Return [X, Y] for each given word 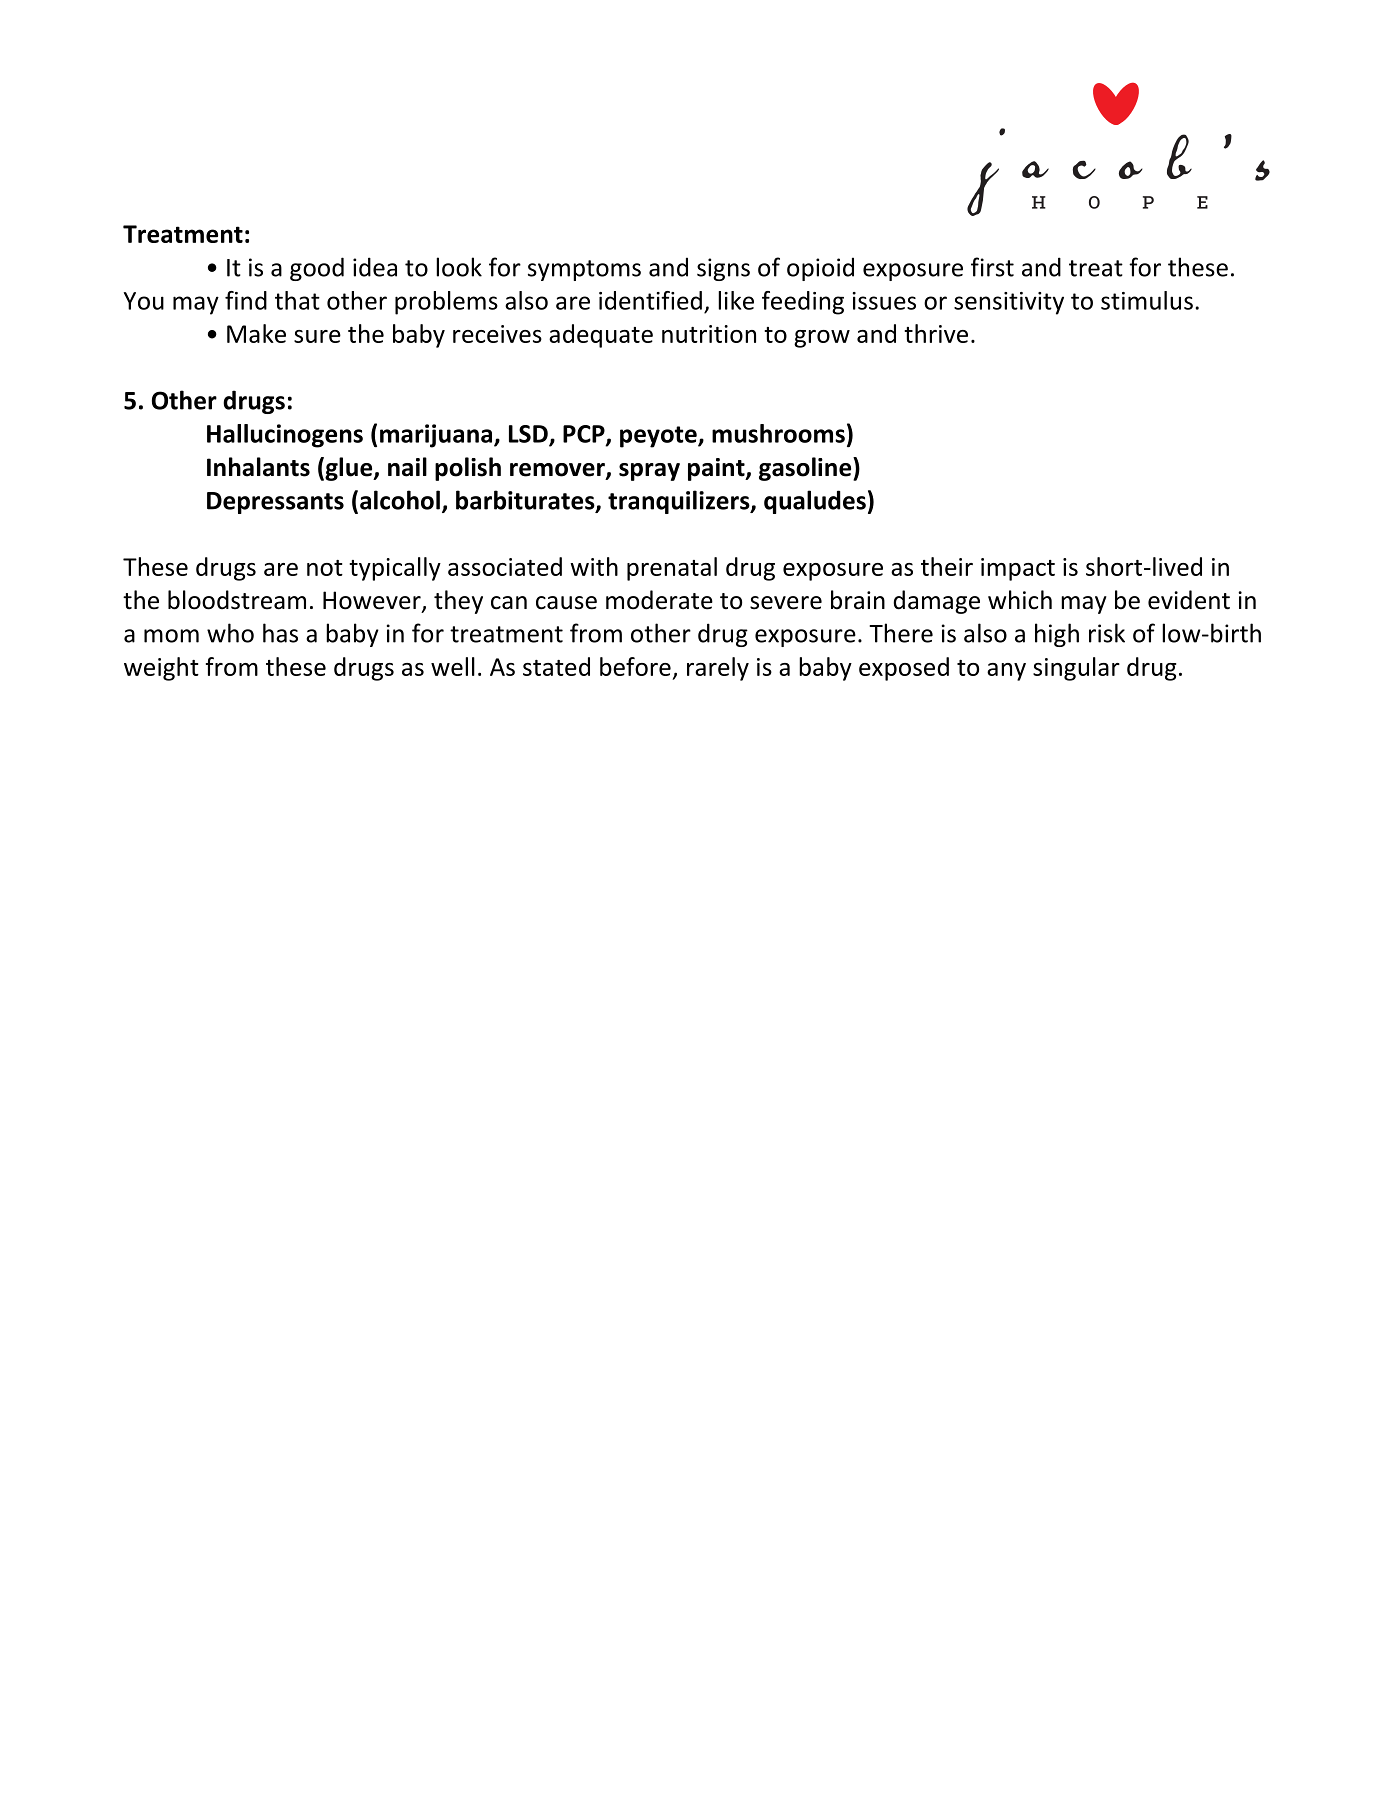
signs [723, 269]
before [635, 666]
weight [161, 669]
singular [1076, 669]
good [317, 269]
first [992, 267]
